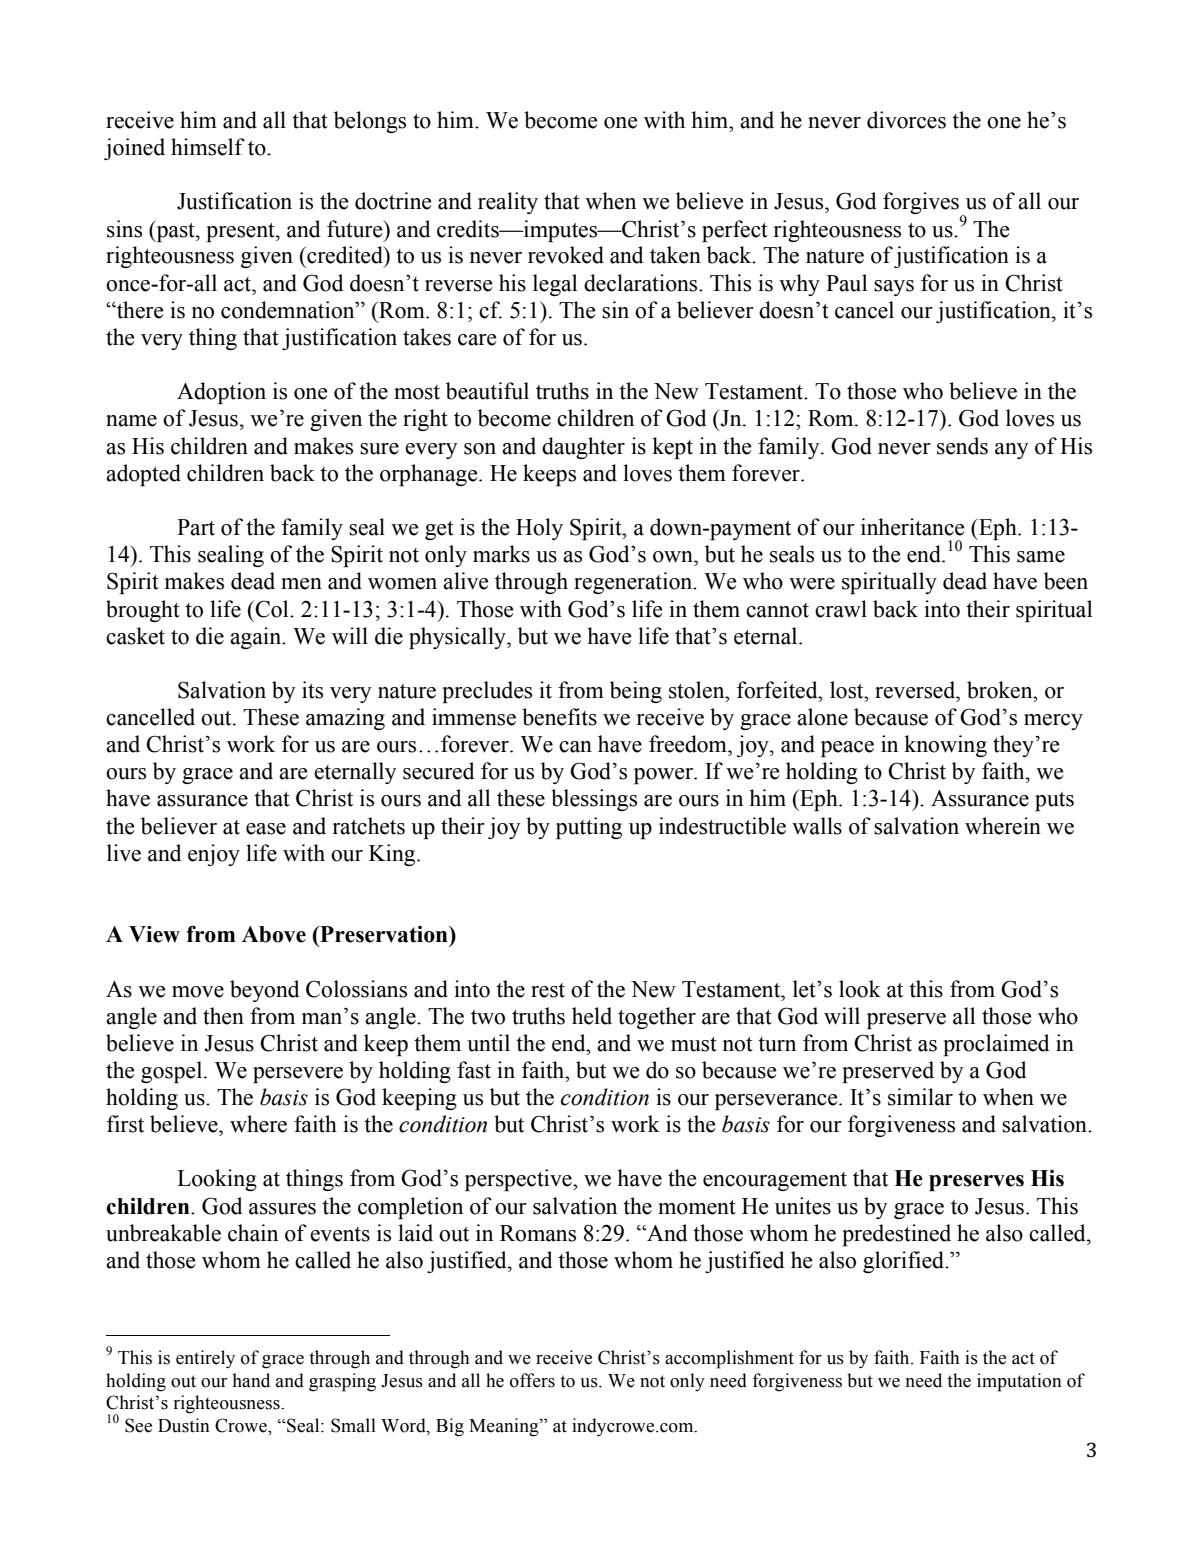  I want to click on sends, so click(962, 446).
